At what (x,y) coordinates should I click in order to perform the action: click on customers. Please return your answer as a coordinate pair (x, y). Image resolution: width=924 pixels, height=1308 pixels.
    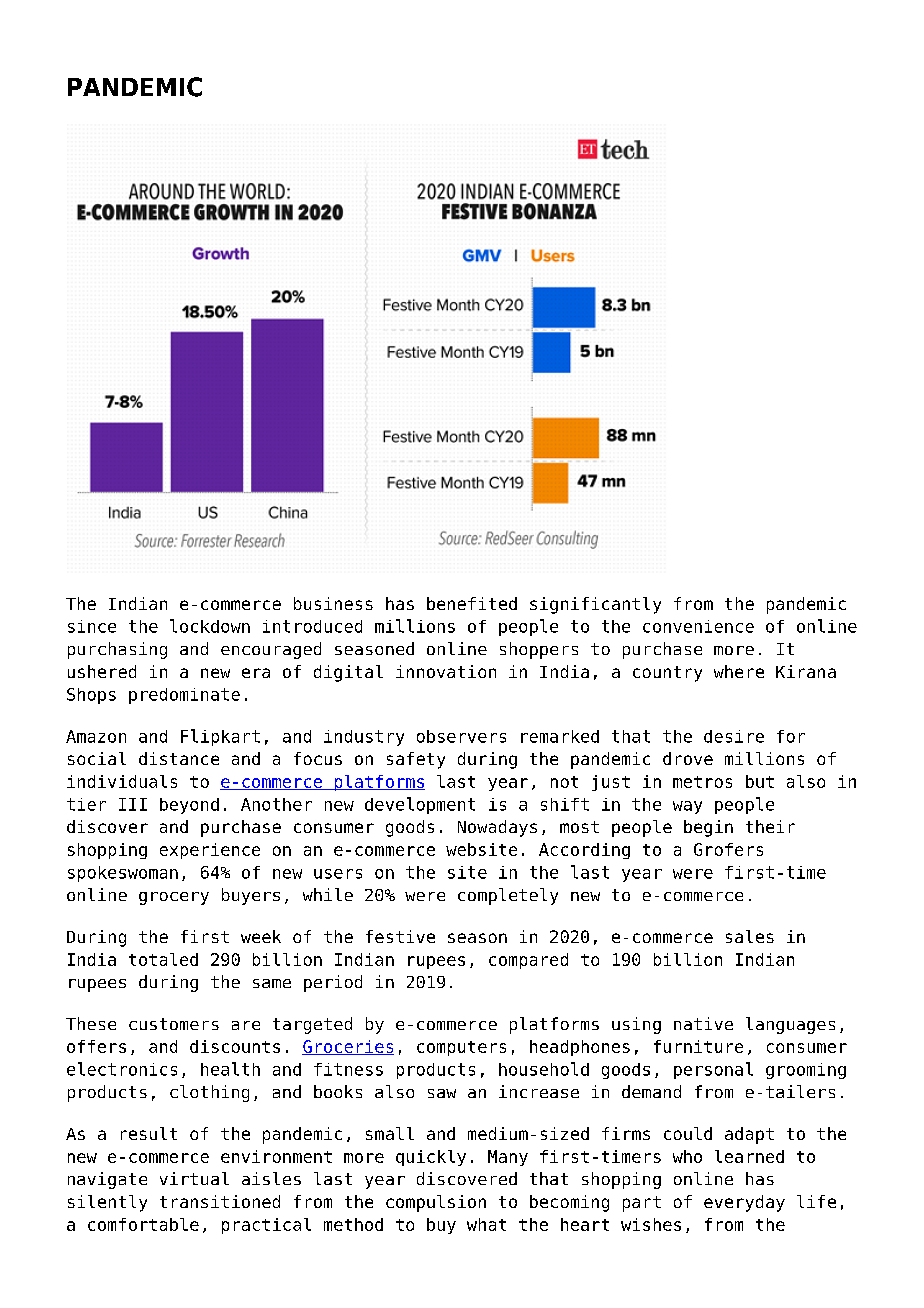
    Looking at the image, I should click on (174, 1024).
